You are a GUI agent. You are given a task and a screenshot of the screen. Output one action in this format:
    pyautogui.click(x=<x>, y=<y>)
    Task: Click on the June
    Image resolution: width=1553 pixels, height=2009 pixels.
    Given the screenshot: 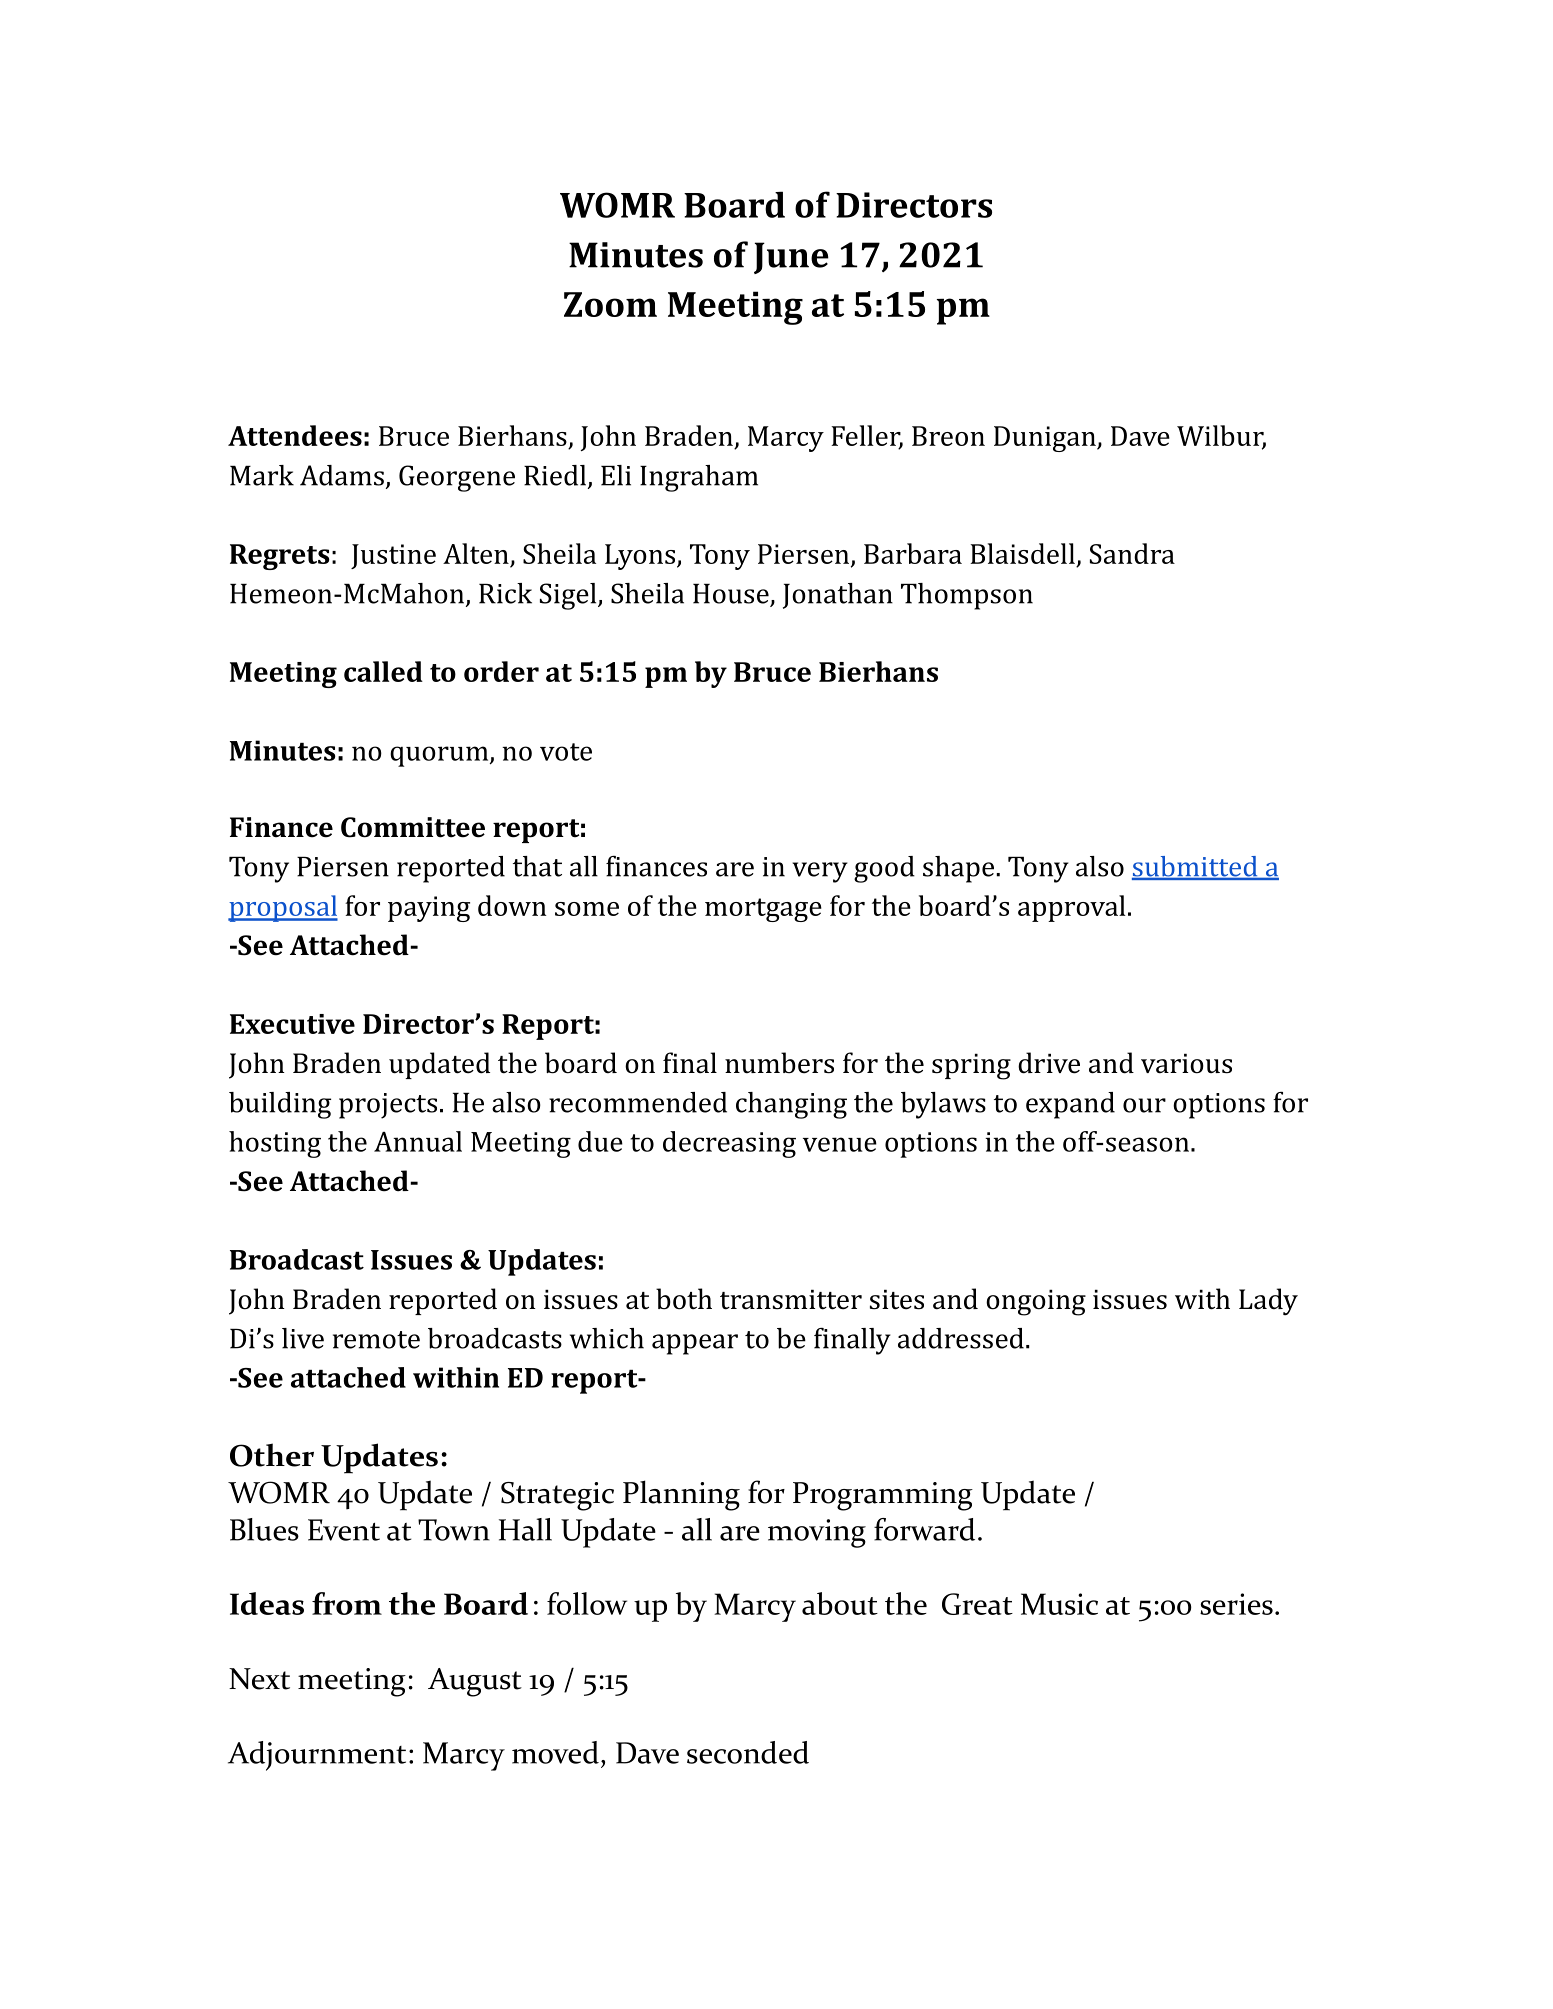 What is the action you would take?
    pyautogui.click(x=791, y=258)
